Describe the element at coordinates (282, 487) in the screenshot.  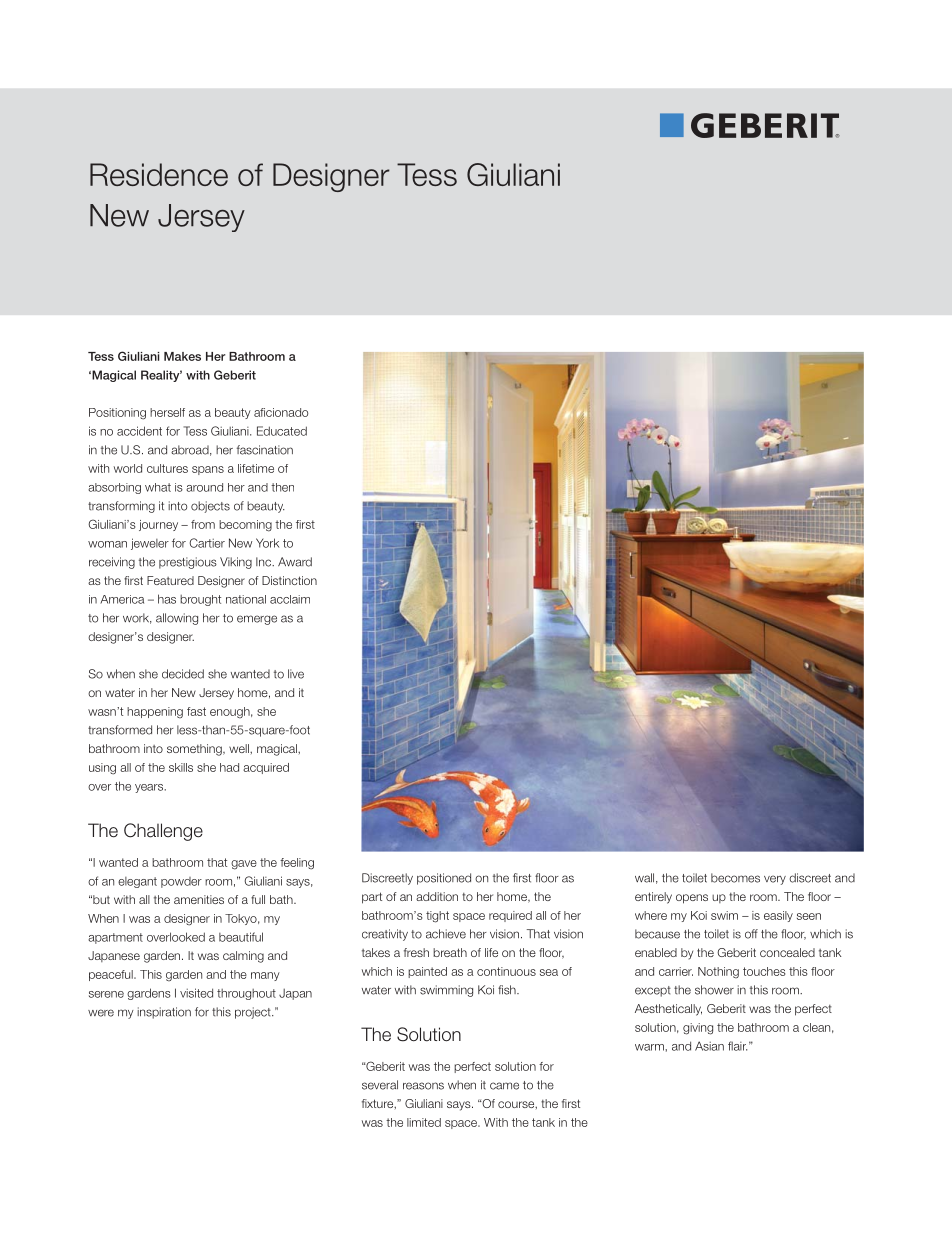
I see `then` at that location.
